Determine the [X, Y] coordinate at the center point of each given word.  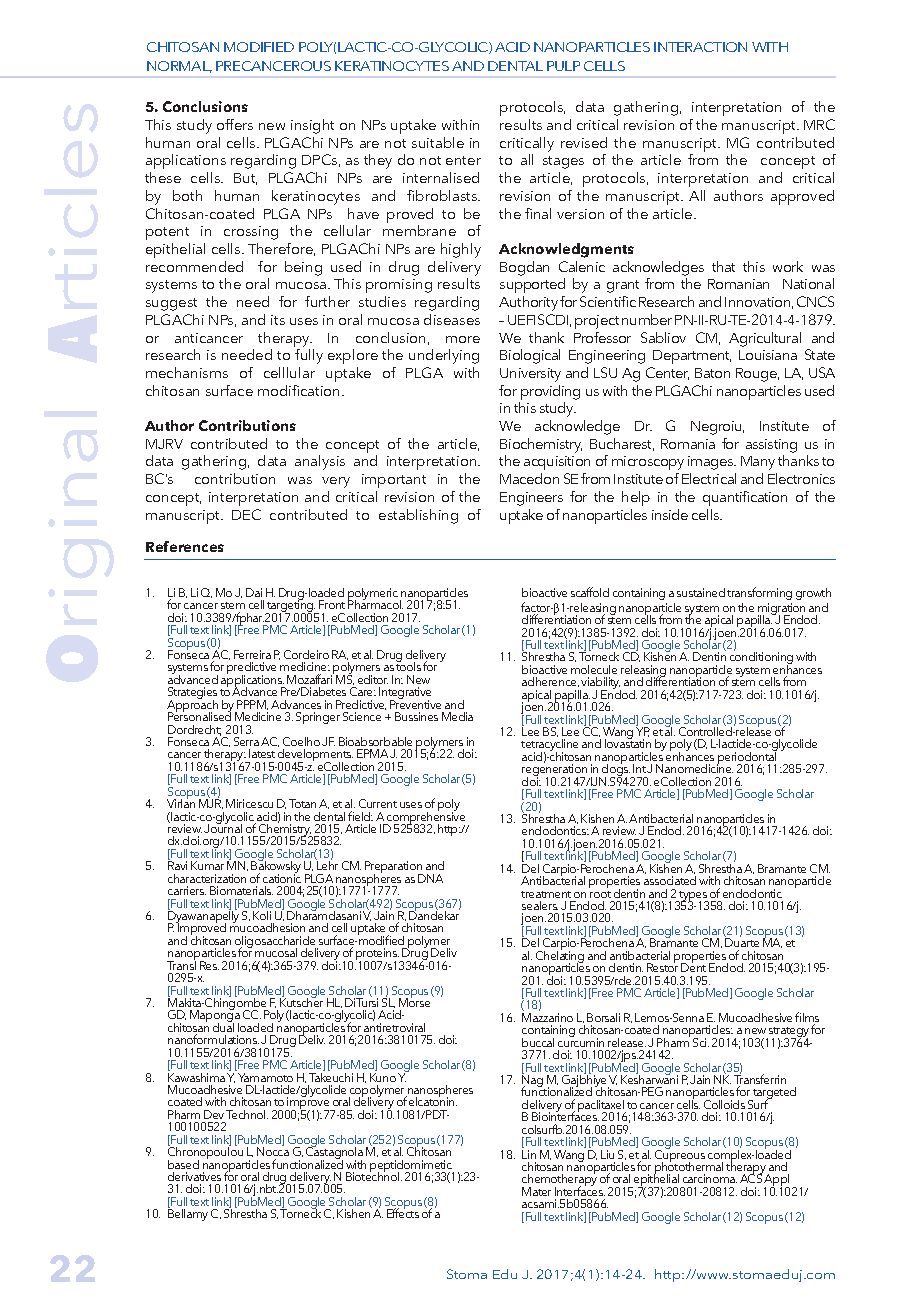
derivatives [194, 1176]
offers [235, 124]
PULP [563, 66]
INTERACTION [700, 47]
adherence [550, 682]
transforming [759, 593]
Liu [607, 1154]
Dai [254, 592]
